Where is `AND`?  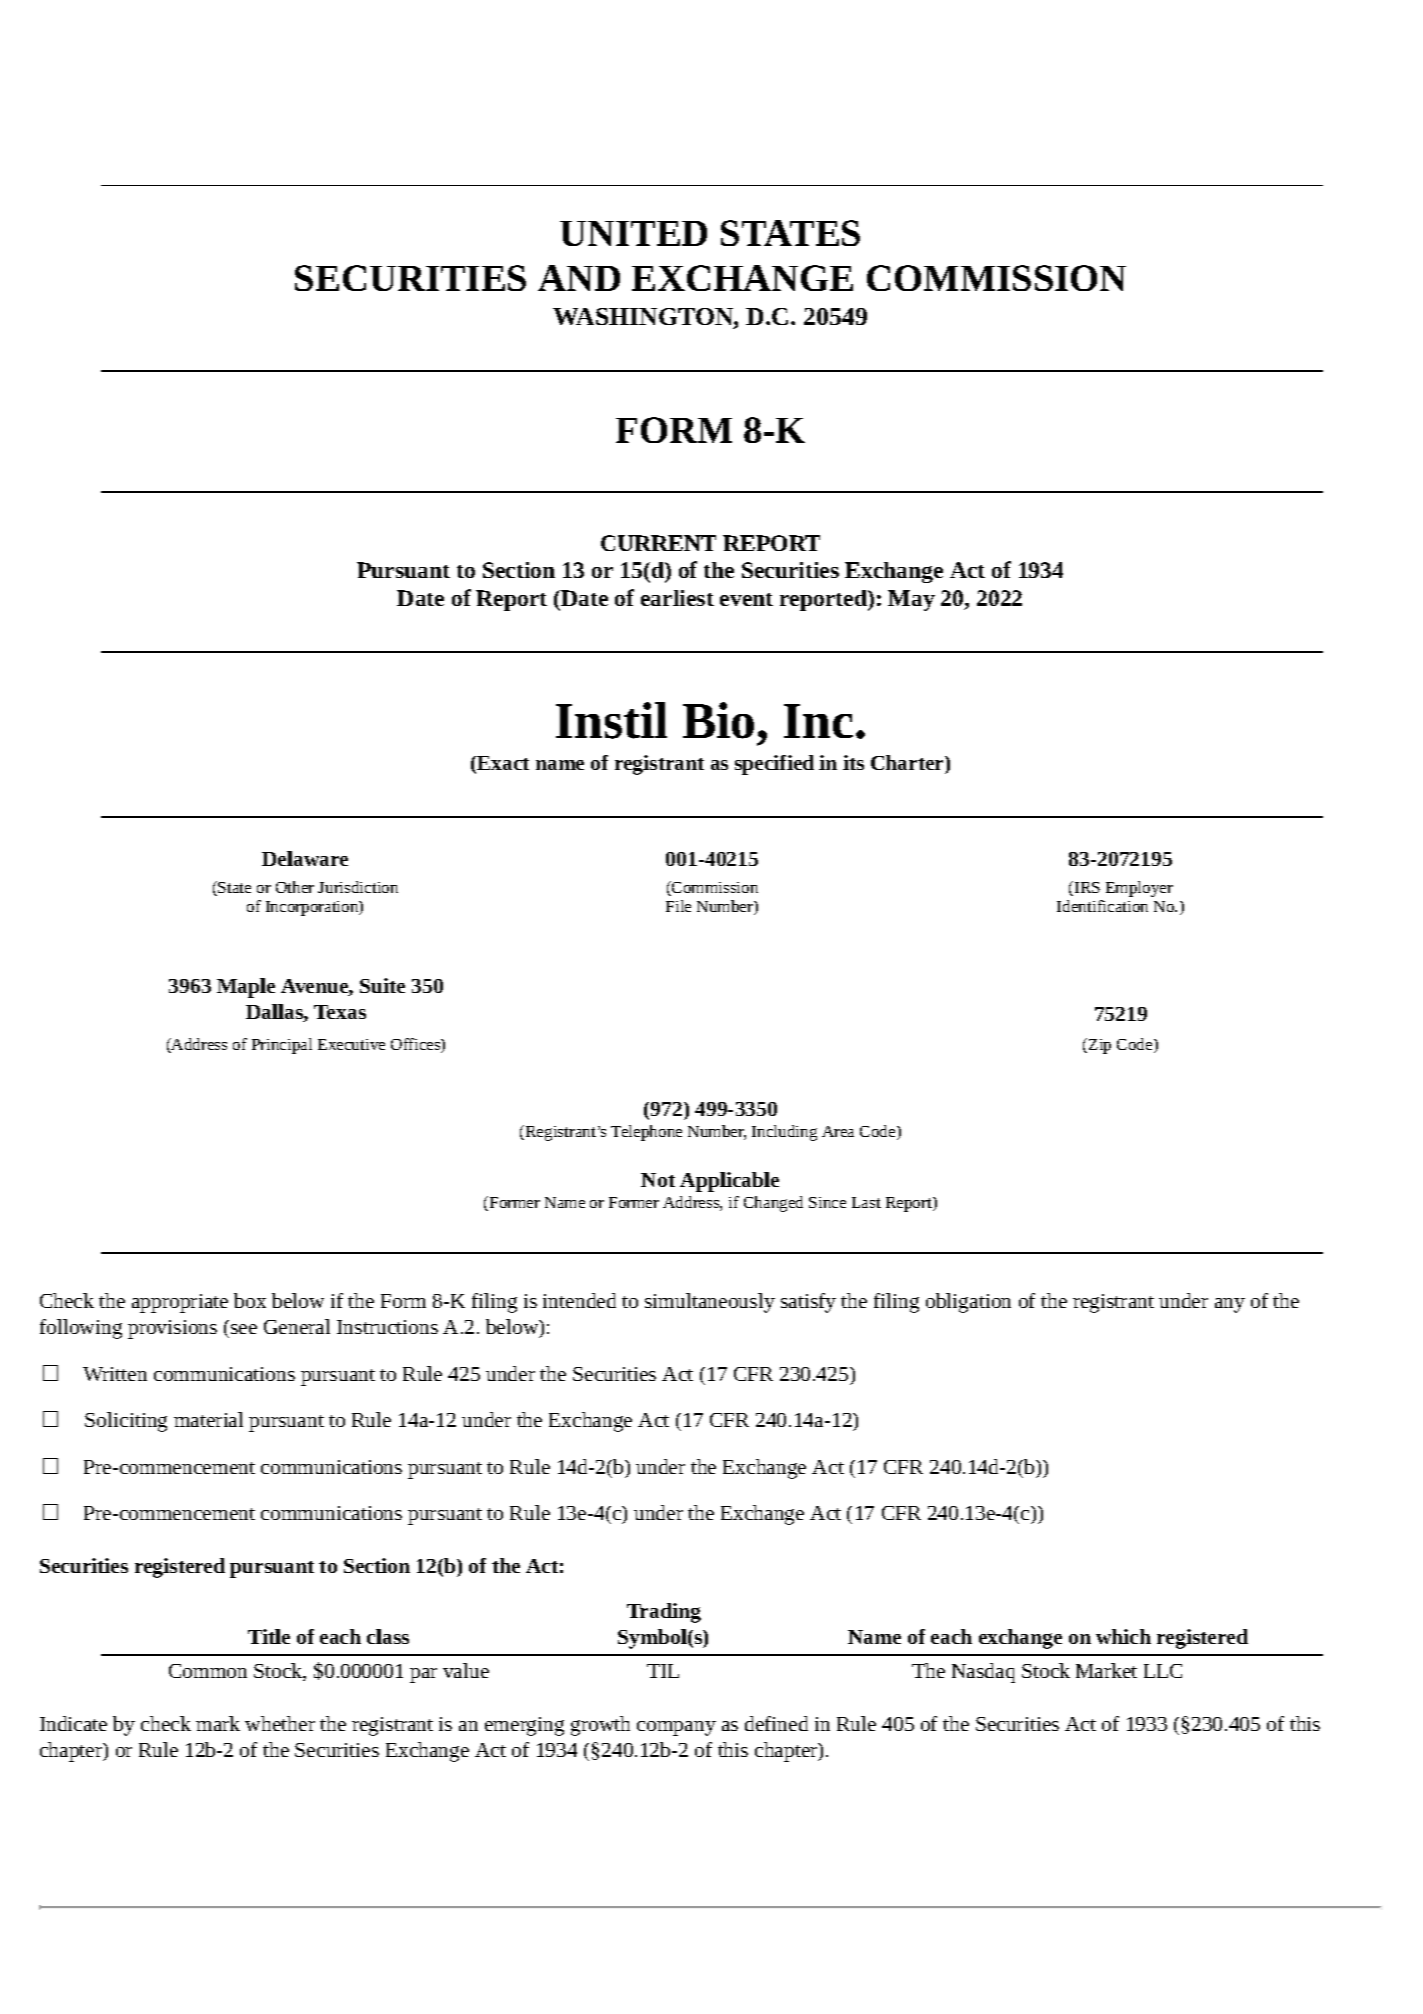
AND is located at coordinates (579, 278).
